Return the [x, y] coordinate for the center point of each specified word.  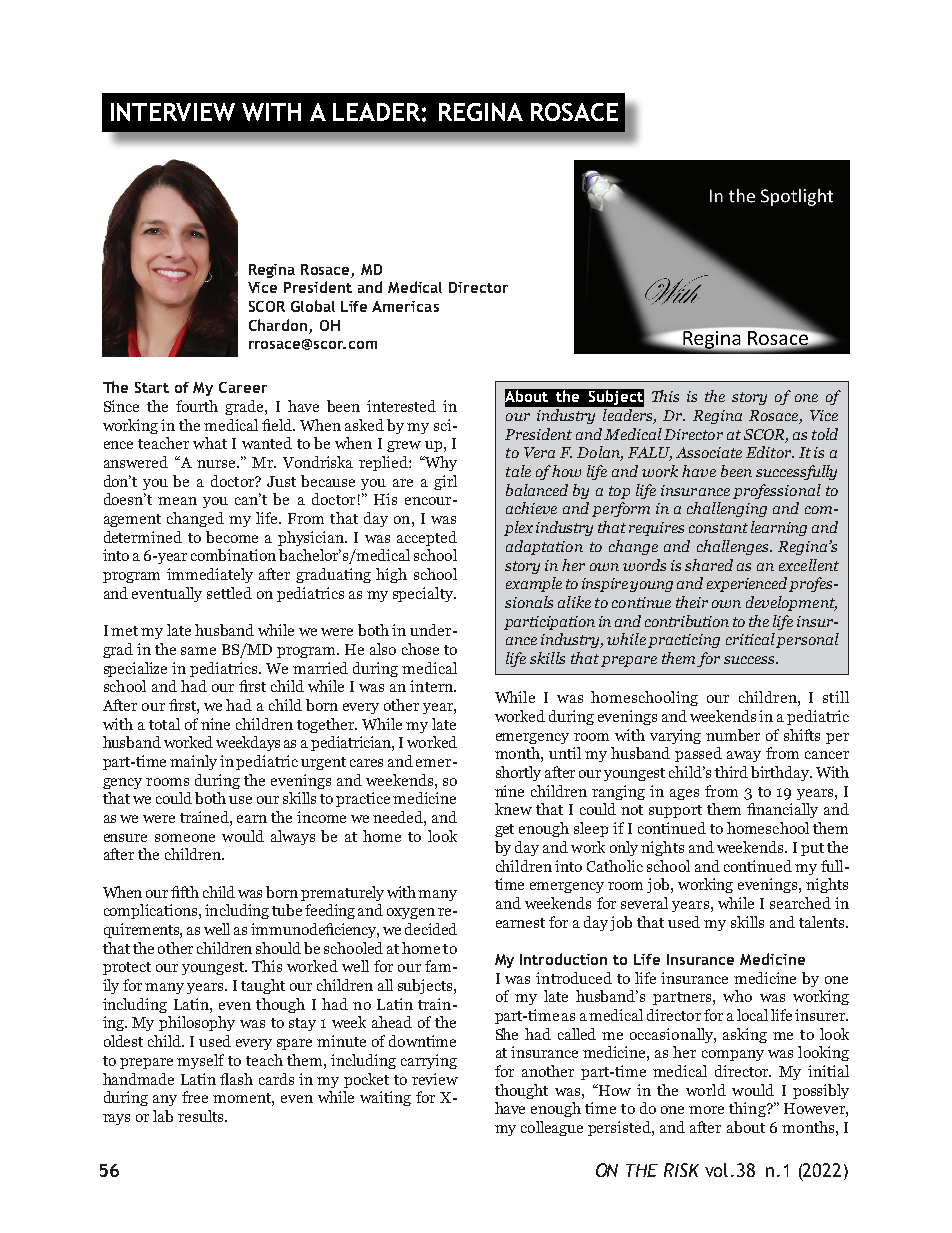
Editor [770, 452]
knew [513, 809]
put [812, 849]
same [198, 651]
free [195, 1097]
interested [401, 406]
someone [185, 838]
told [825, 434]
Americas [405, 306]
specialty [424, 594]
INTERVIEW [173, 112]
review [435, 1079]
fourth [197, 406]
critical [750, 639]
